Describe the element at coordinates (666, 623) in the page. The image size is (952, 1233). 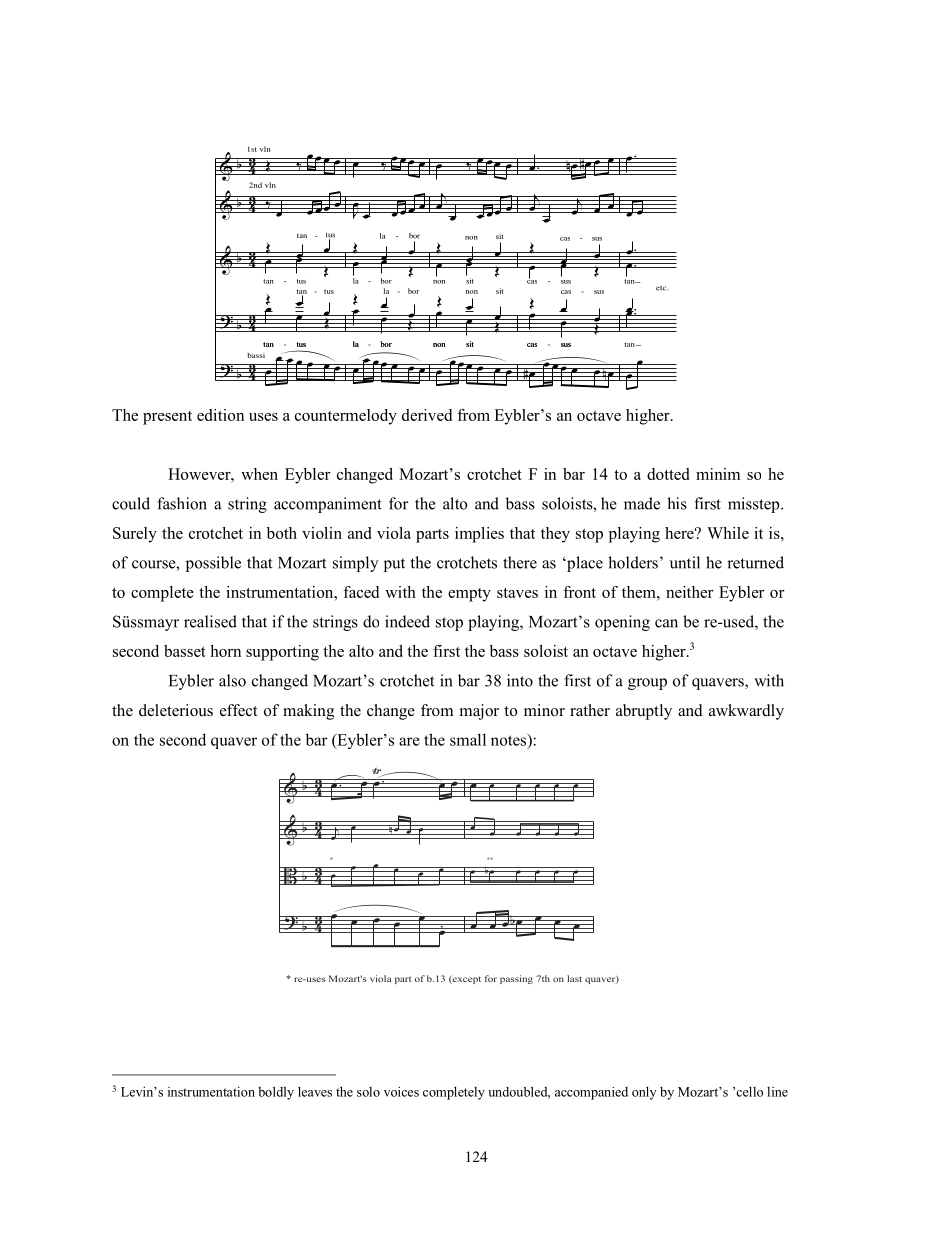
I see `can` at that location.
